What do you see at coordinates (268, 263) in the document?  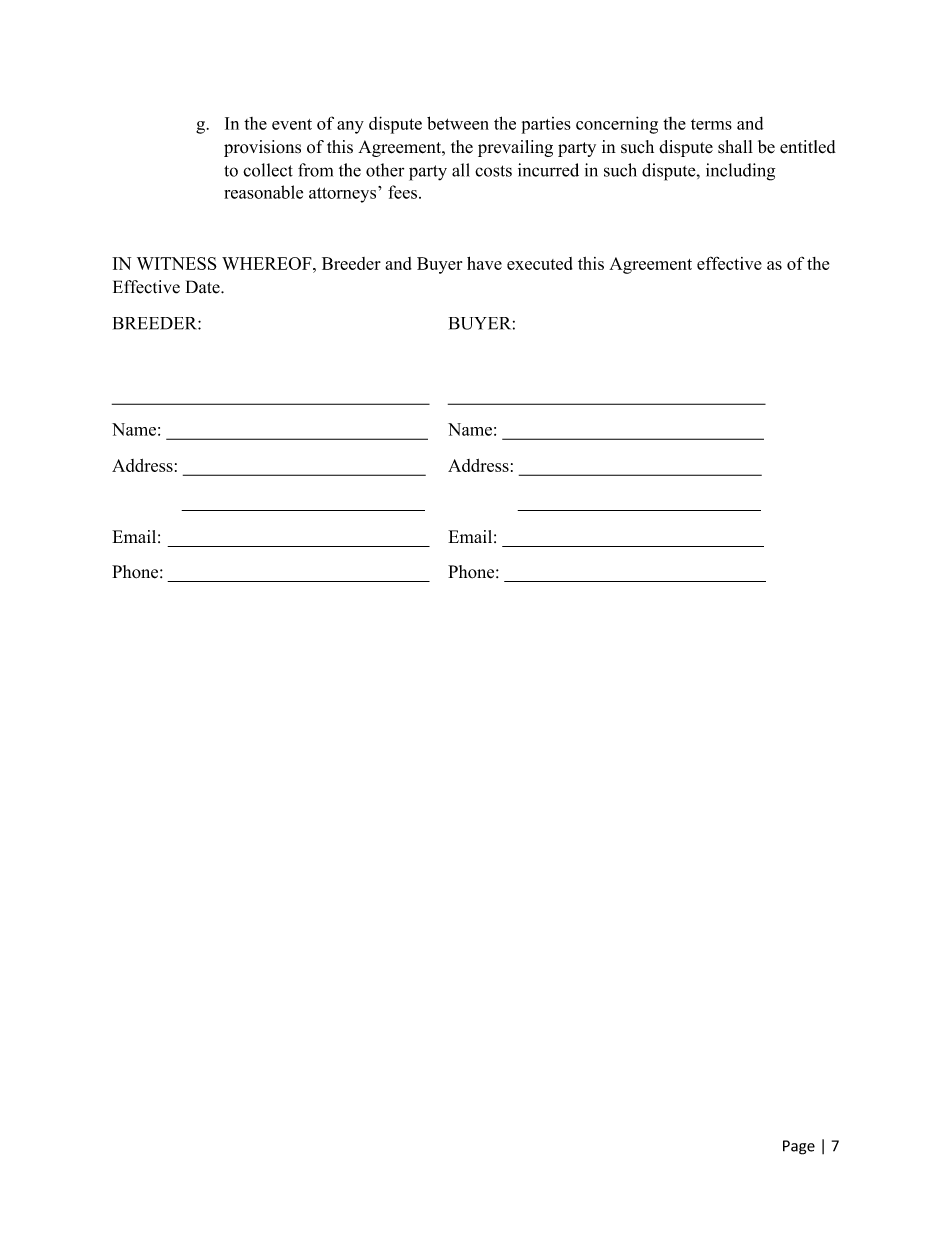 I see `WHEREOF` at bounding box center [268, 263].
